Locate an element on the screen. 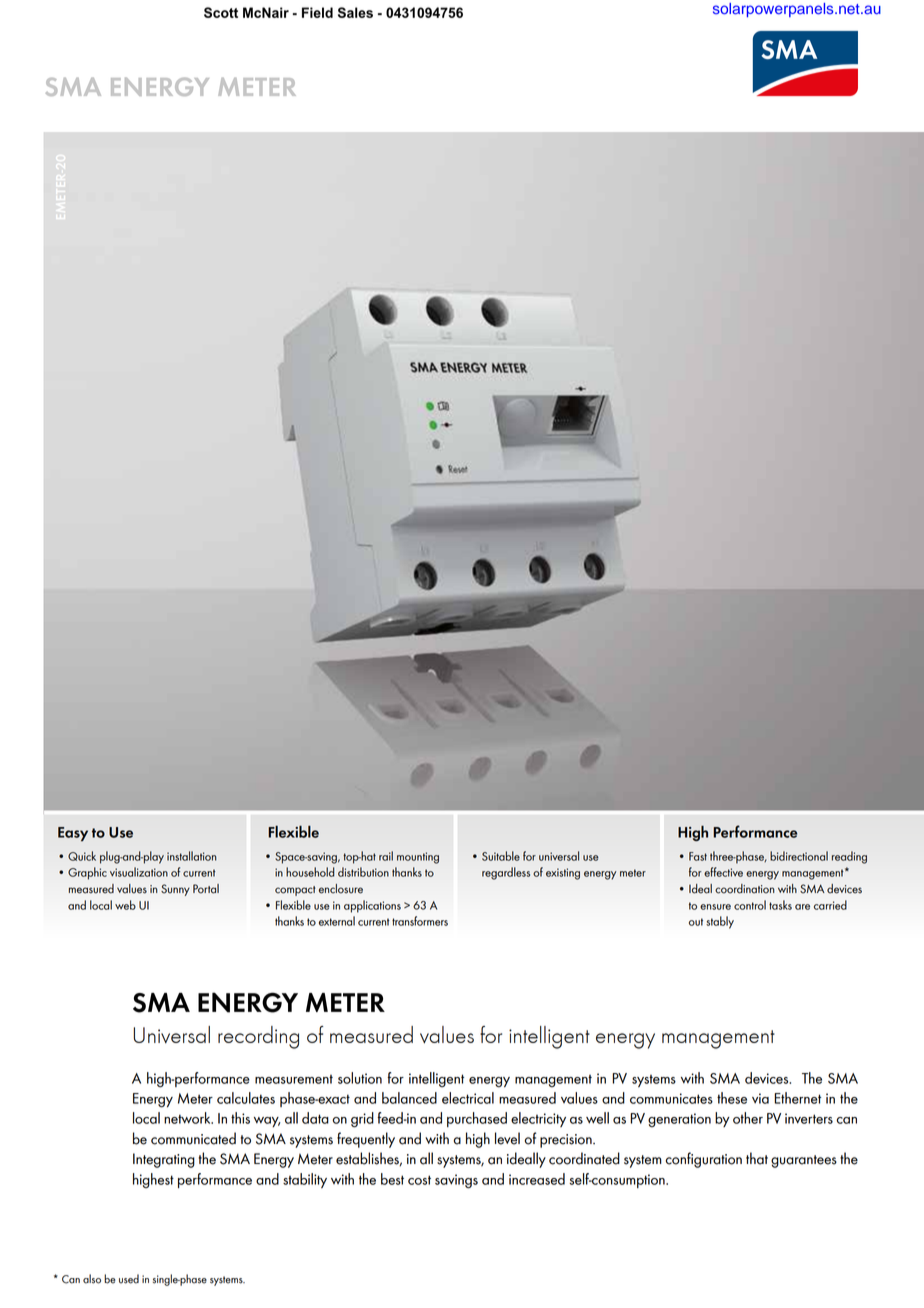 The width and height of the screenshot is (924, 1308). solution is located at coordinates (360, 1078).
